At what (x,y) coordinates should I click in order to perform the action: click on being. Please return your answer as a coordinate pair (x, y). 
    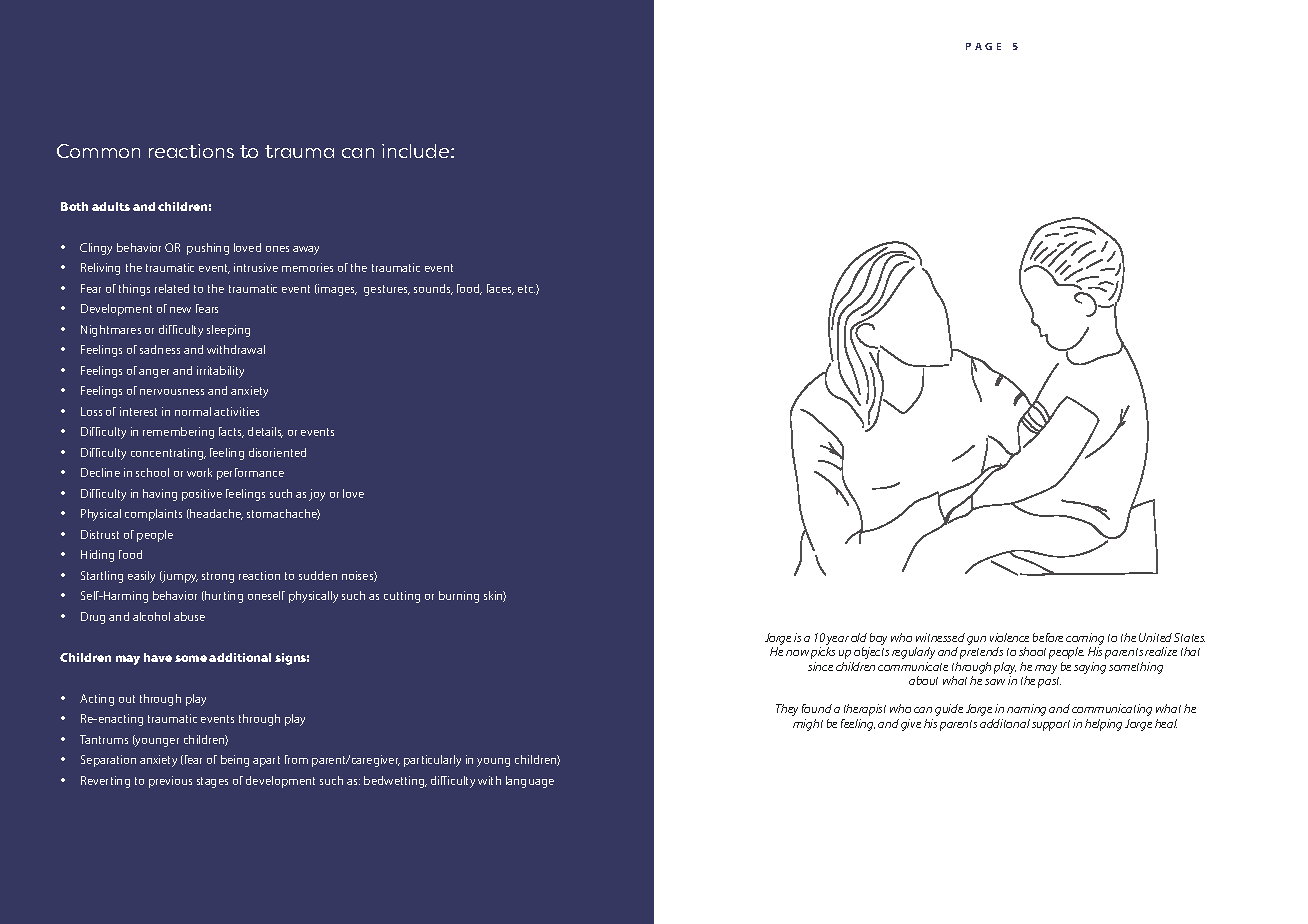
    Looking at the image, I should click on (235, 761).
